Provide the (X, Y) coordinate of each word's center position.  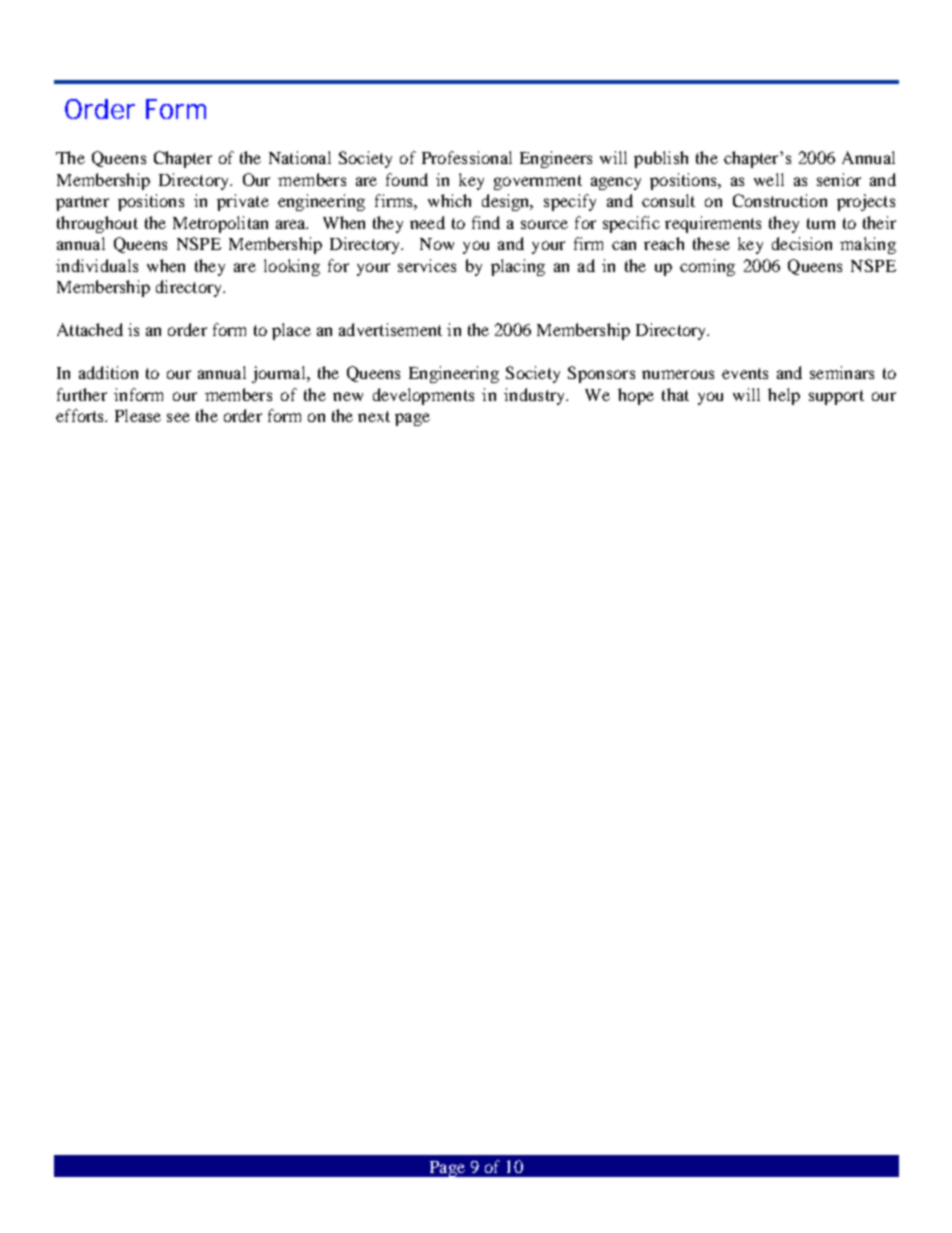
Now (437, 244)
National (300, 157)
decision (802, 243)
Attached (90, 329)
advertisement (390, 329)
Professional (467, 157)
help (784, 396)
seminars (842, 372)
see (178, 417)
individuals (97, 265)
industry (535, 396)
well (769, 179)
